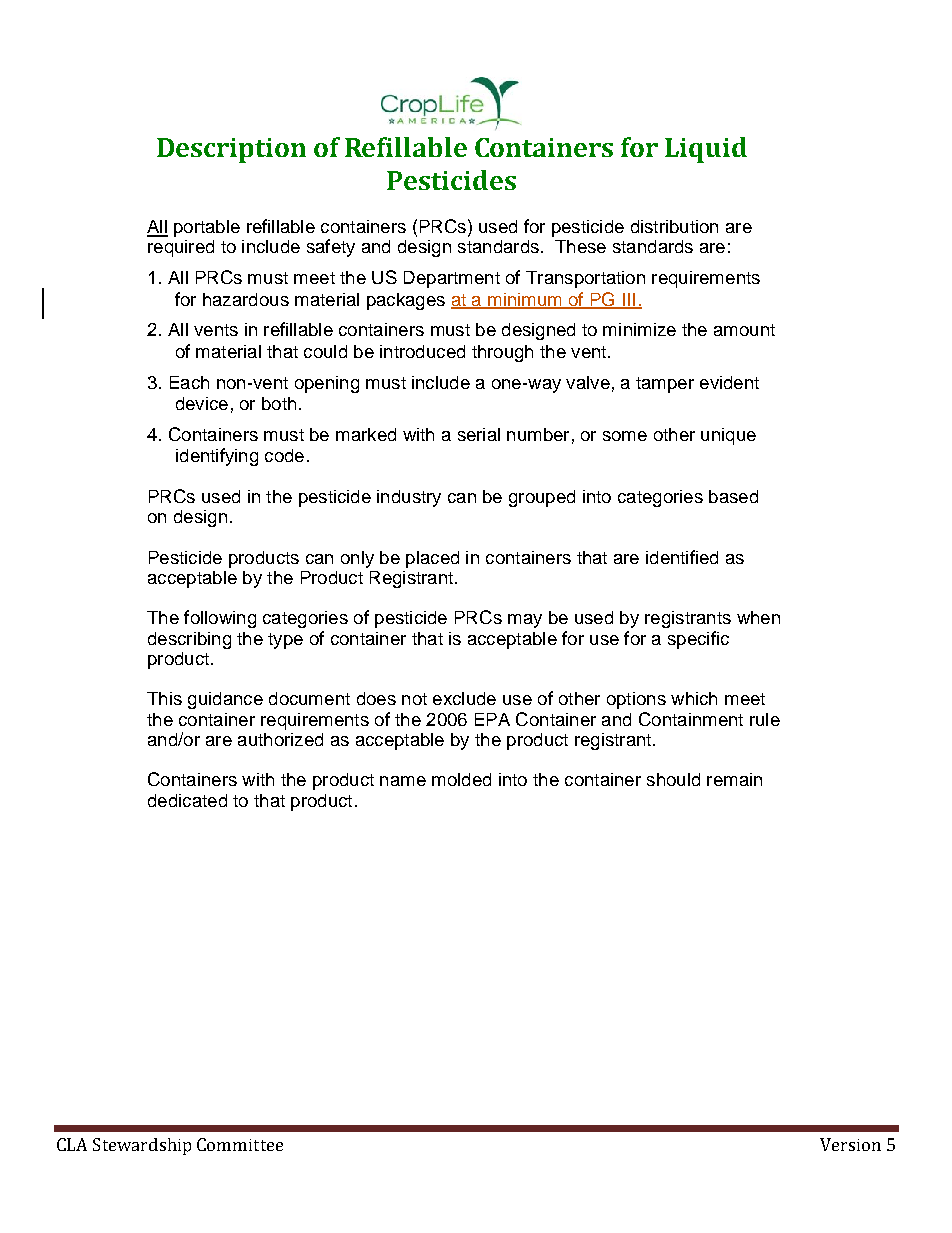 Image resolution: width=952 pixels, height=1233 pixels. I want to click on Description, so click(231, 150).
